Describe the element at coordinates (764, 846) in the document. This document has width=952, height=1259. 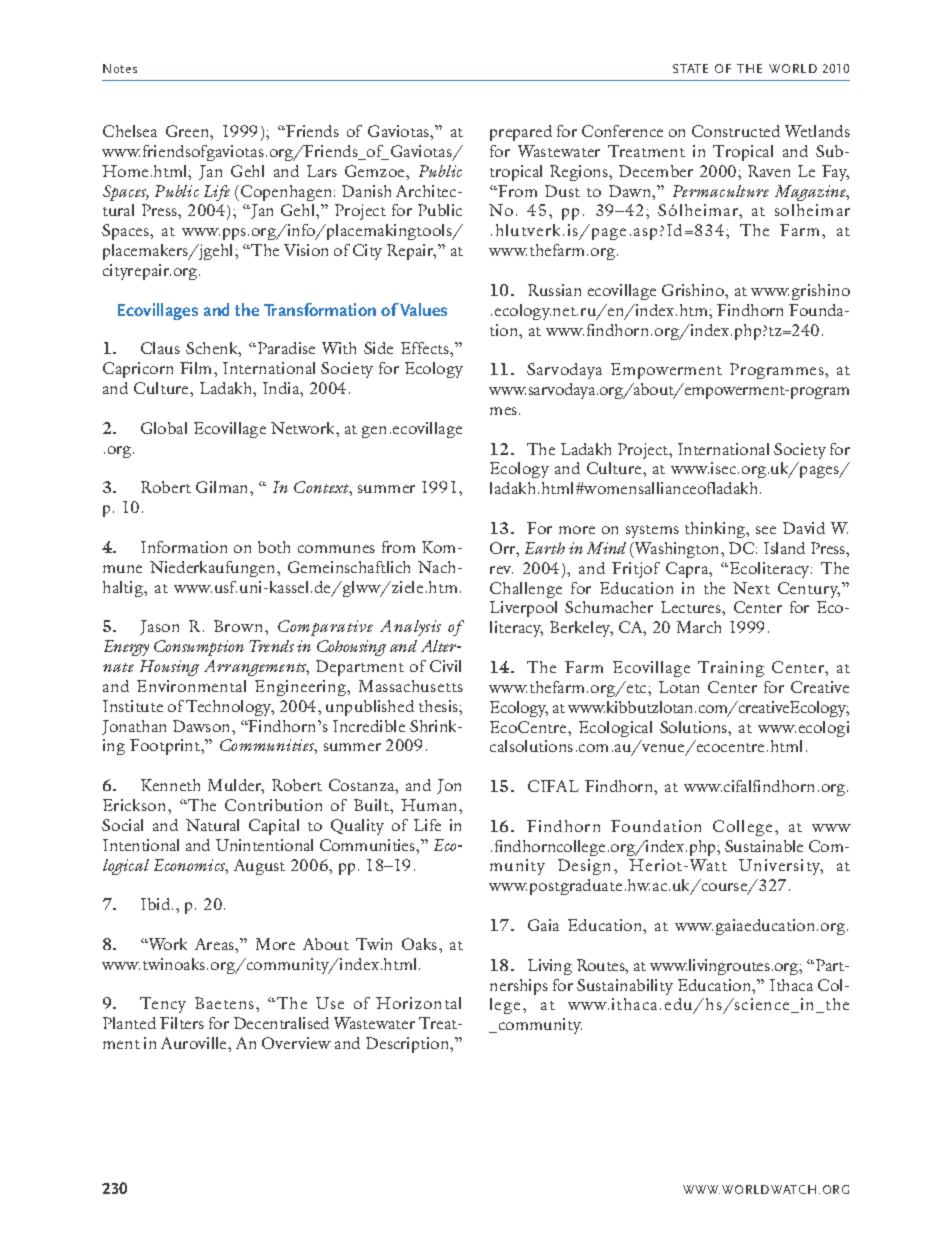
I see `Sustainable` at that location.
